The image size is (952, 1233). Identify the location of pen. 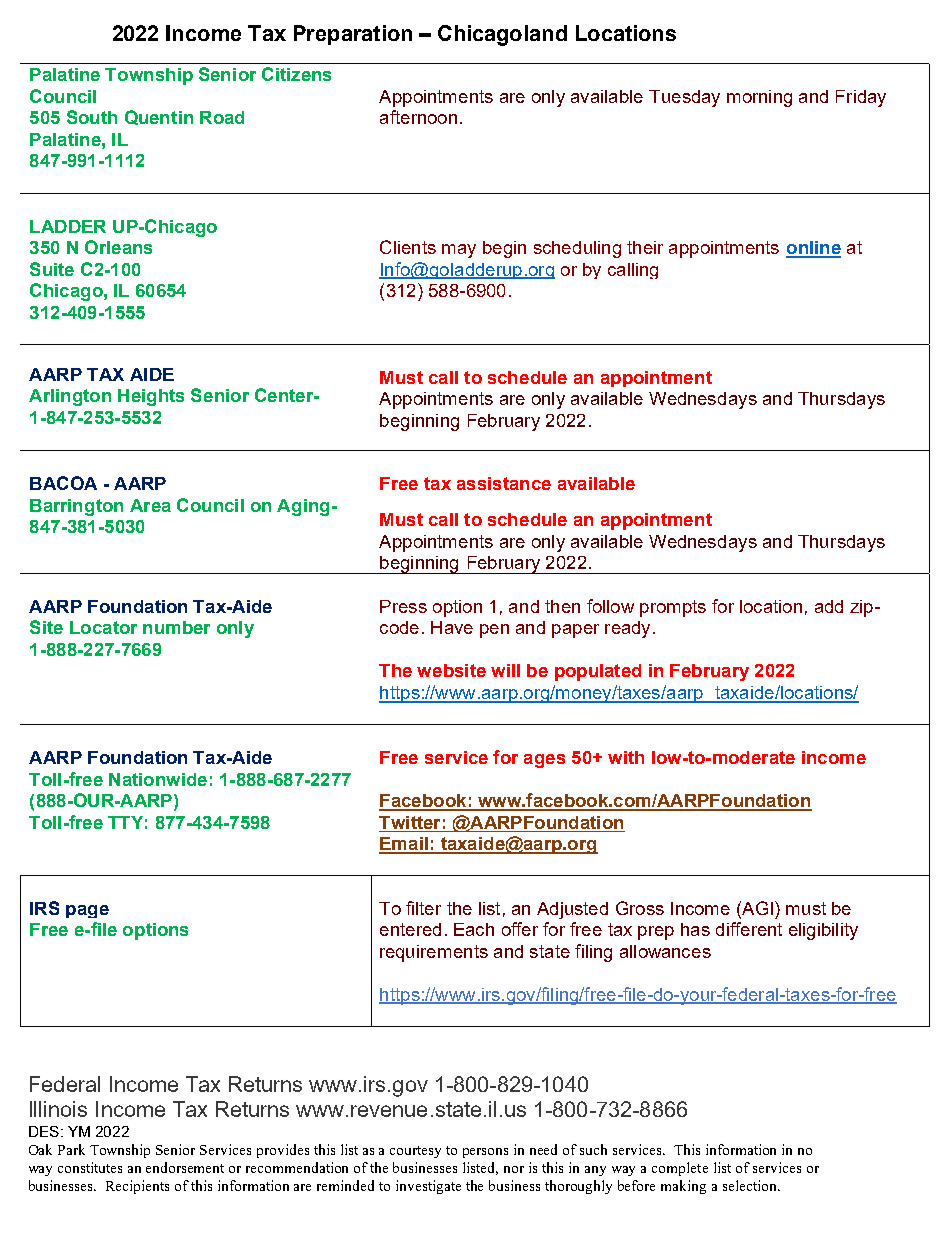
(494, 631).
